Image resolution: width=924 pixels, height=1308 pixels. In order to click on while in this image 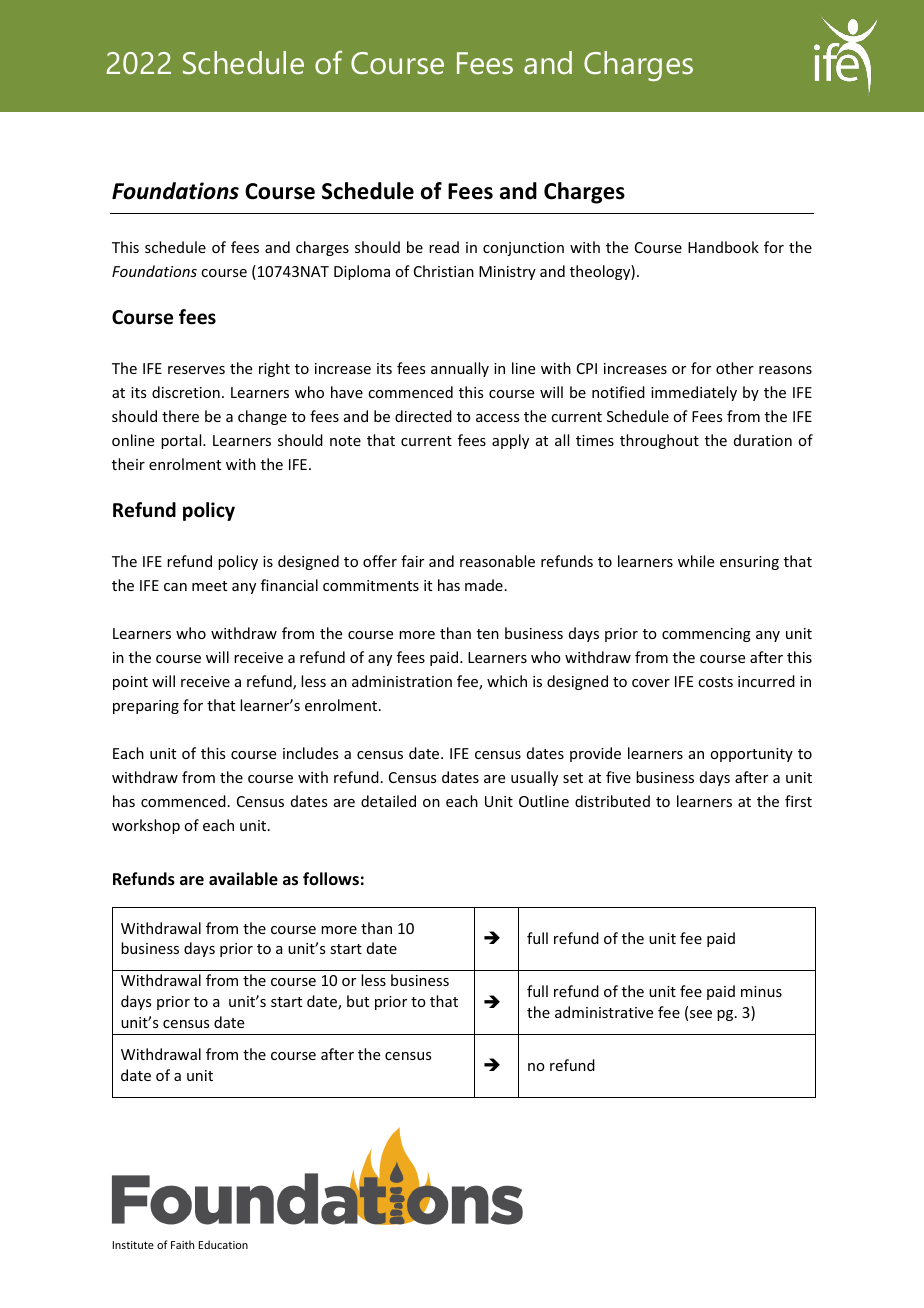, I will do `click(696, 561)`.
